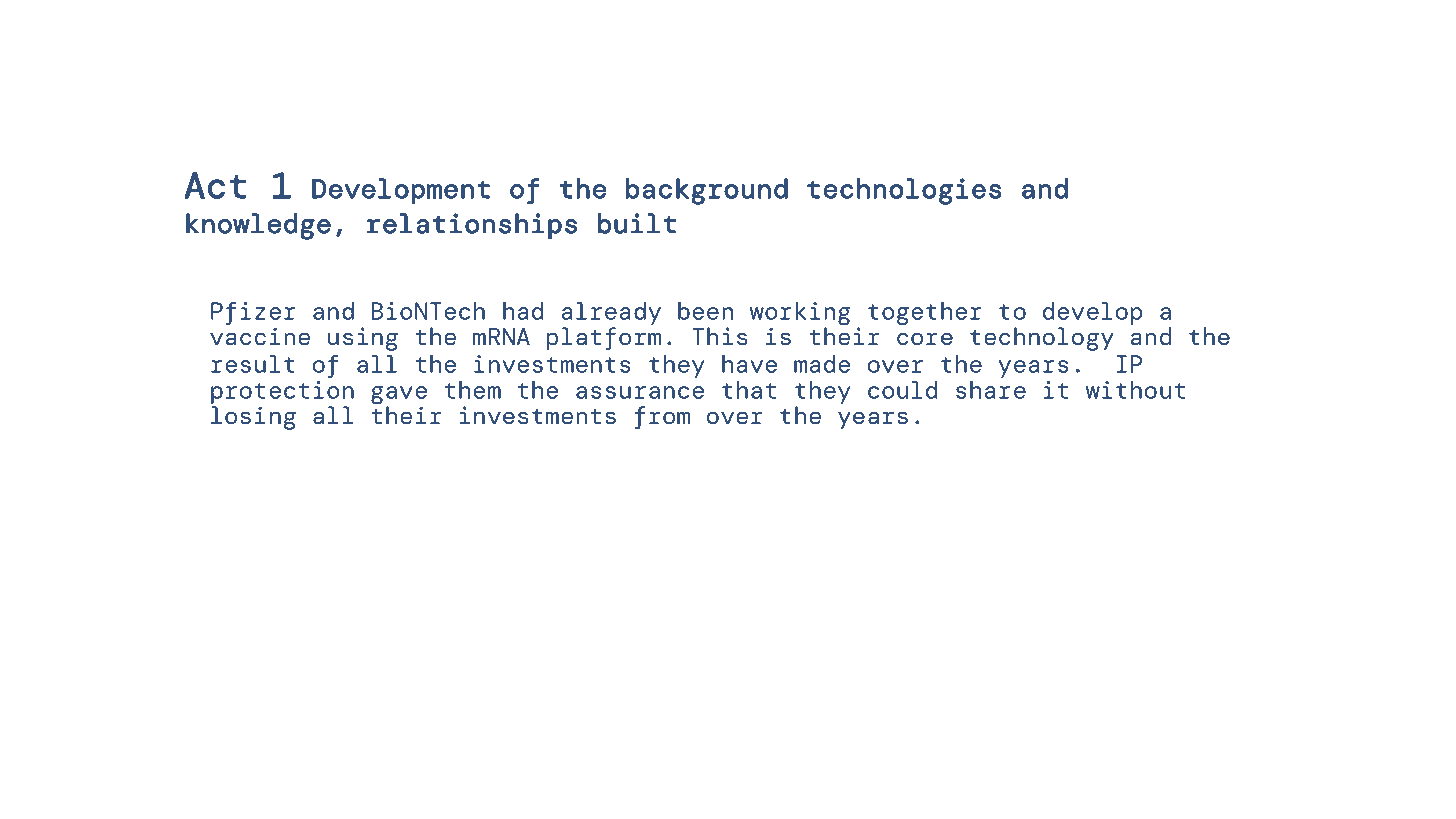 The height and width of the screenshot is (819, 1456). What do you see at coordinates (925, 313) in the screenshot?
I see `together` at bounding box center [925, 313].
